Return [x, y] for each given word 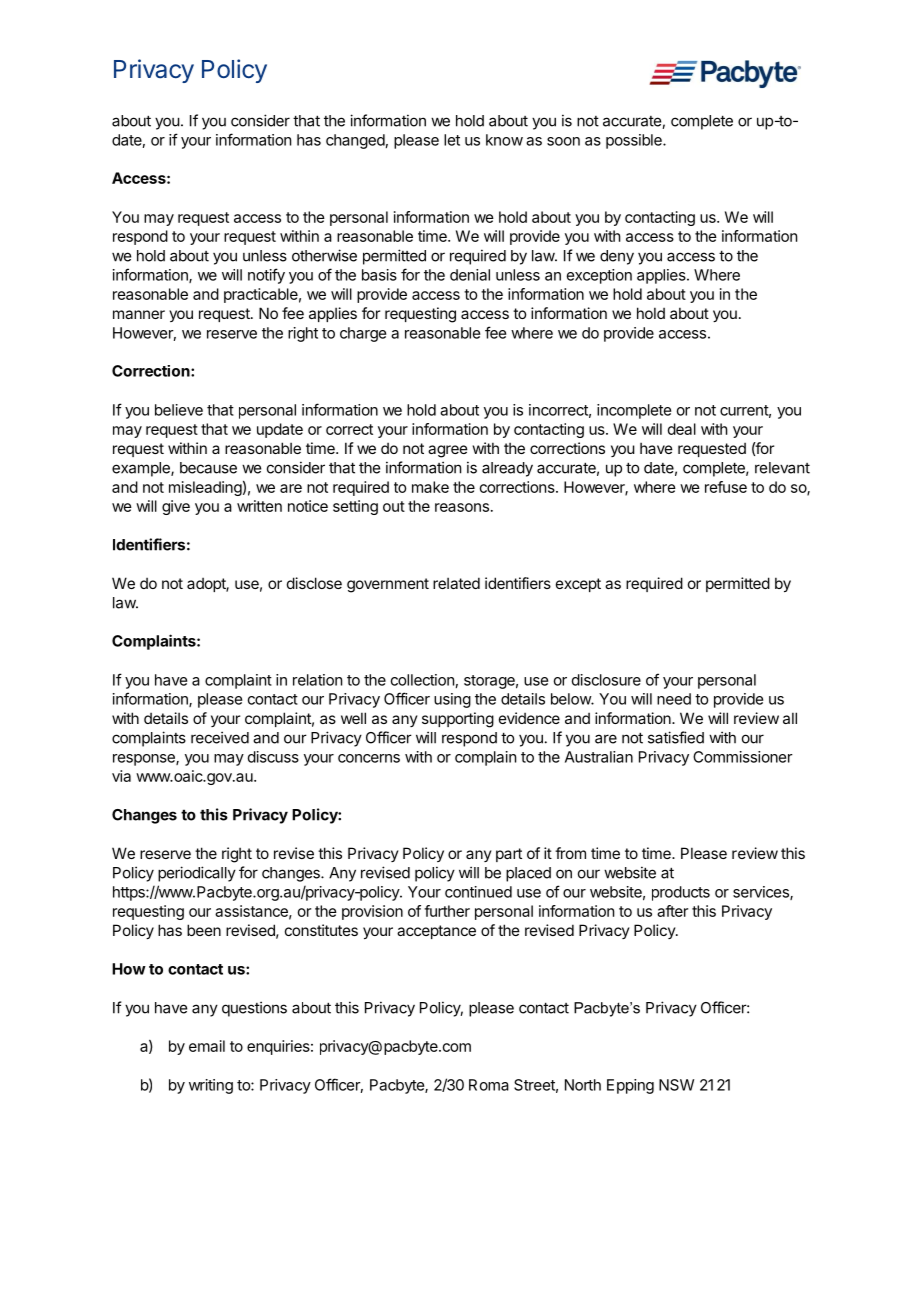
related [456, 583]
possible [635, 141]
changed [355, 141]
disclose [314, 583]
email [207, 1046]
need [674, 699]
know [504, 140]
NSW [676, 1085]
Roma [489, 1085]
